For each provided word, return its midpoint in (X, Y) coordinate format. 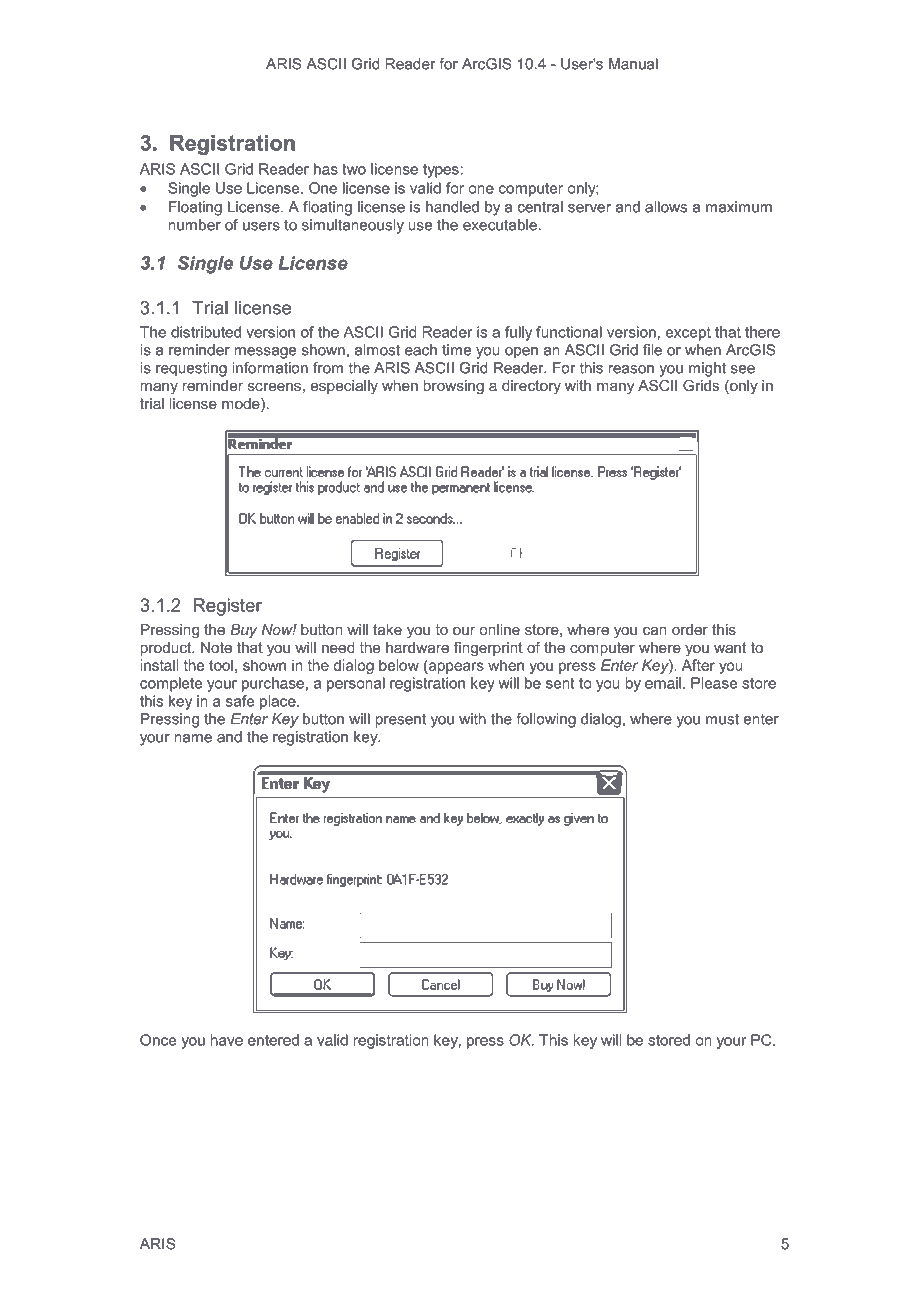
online (499, 629)
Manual (633, 64)
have (226, 1040)
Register (227, 607)
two (354, 169)
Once (158, 1040)
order (690, 629)
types (441, 171)
